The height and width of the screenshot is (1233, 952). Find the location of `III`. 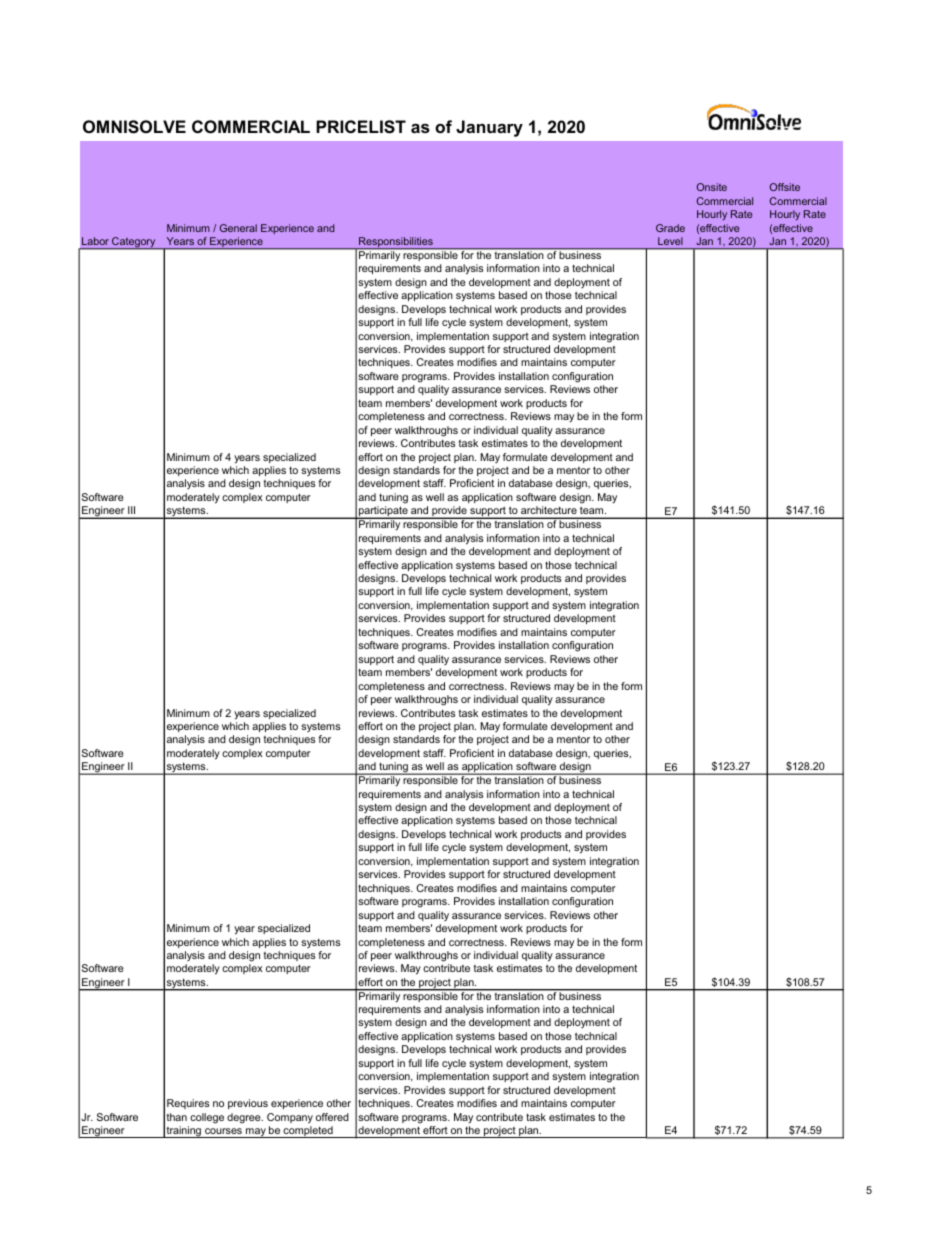

III is located at coordinates (131, 510).
